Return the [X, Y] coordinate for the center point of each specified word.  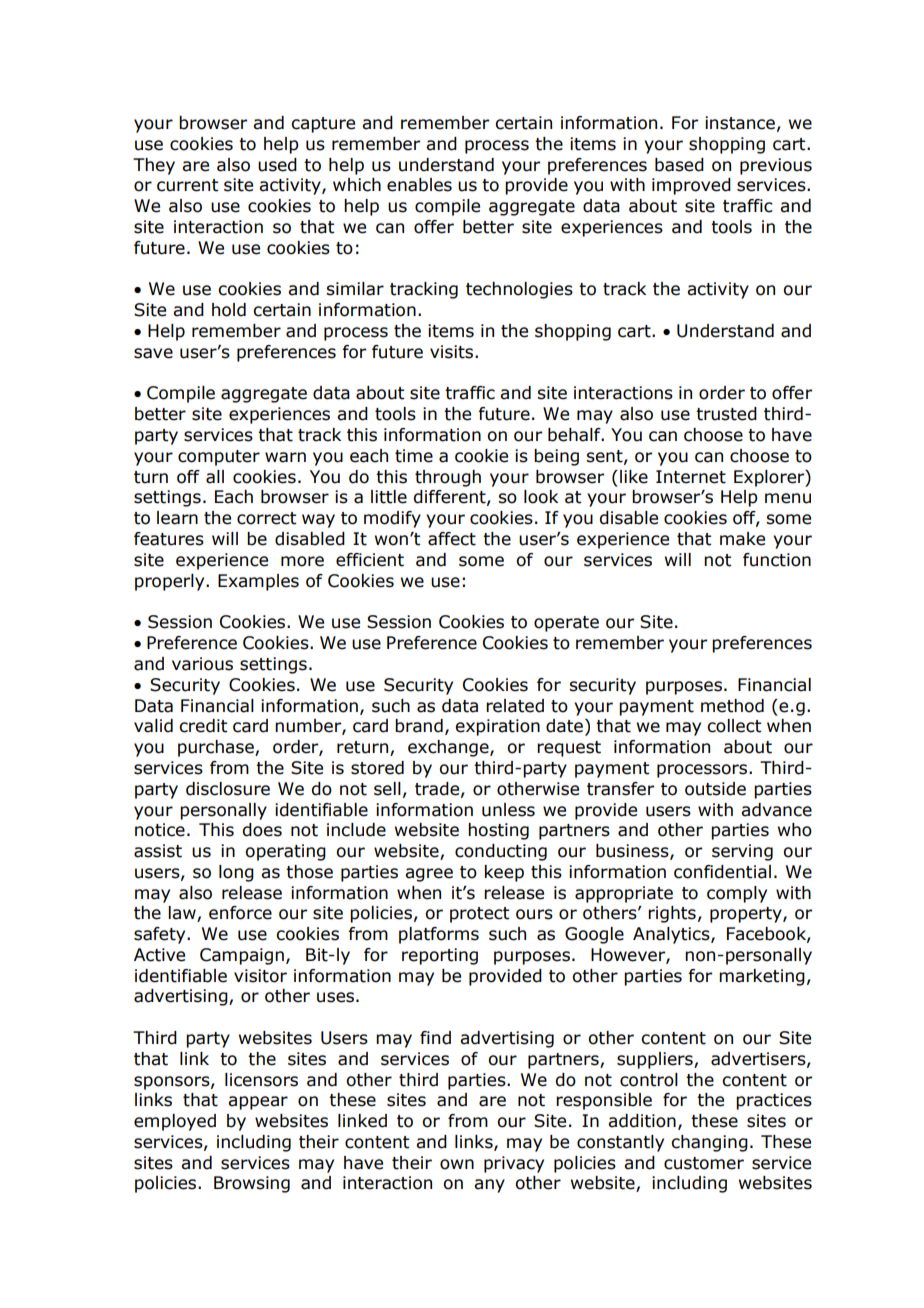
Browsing [252, 1184]
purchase [217, 748]
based [679, 165]
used [277, 165]
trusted [726, 414]
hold [229, 310]
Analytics [672, 935]
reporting [440, 956]
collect [734, 726]
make [742, 539]
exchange [449, 748]
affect [452, 539]
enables [419, 185]
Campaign [242, 956]
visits [451, 352]
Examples [258, 582]
